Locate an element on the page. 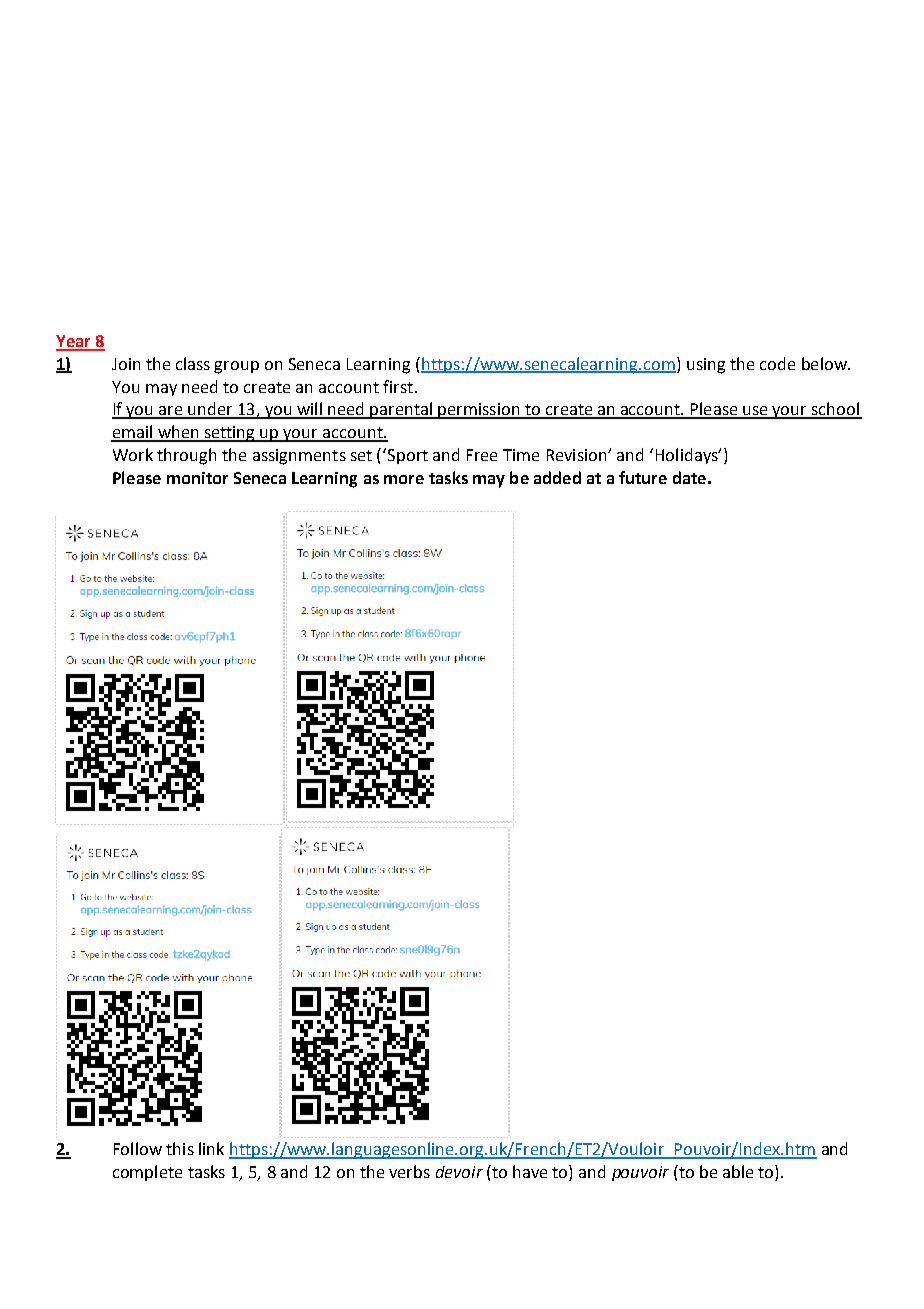 The width and height of the document is (924, 1309). code is located at coordinates (777, 363).
